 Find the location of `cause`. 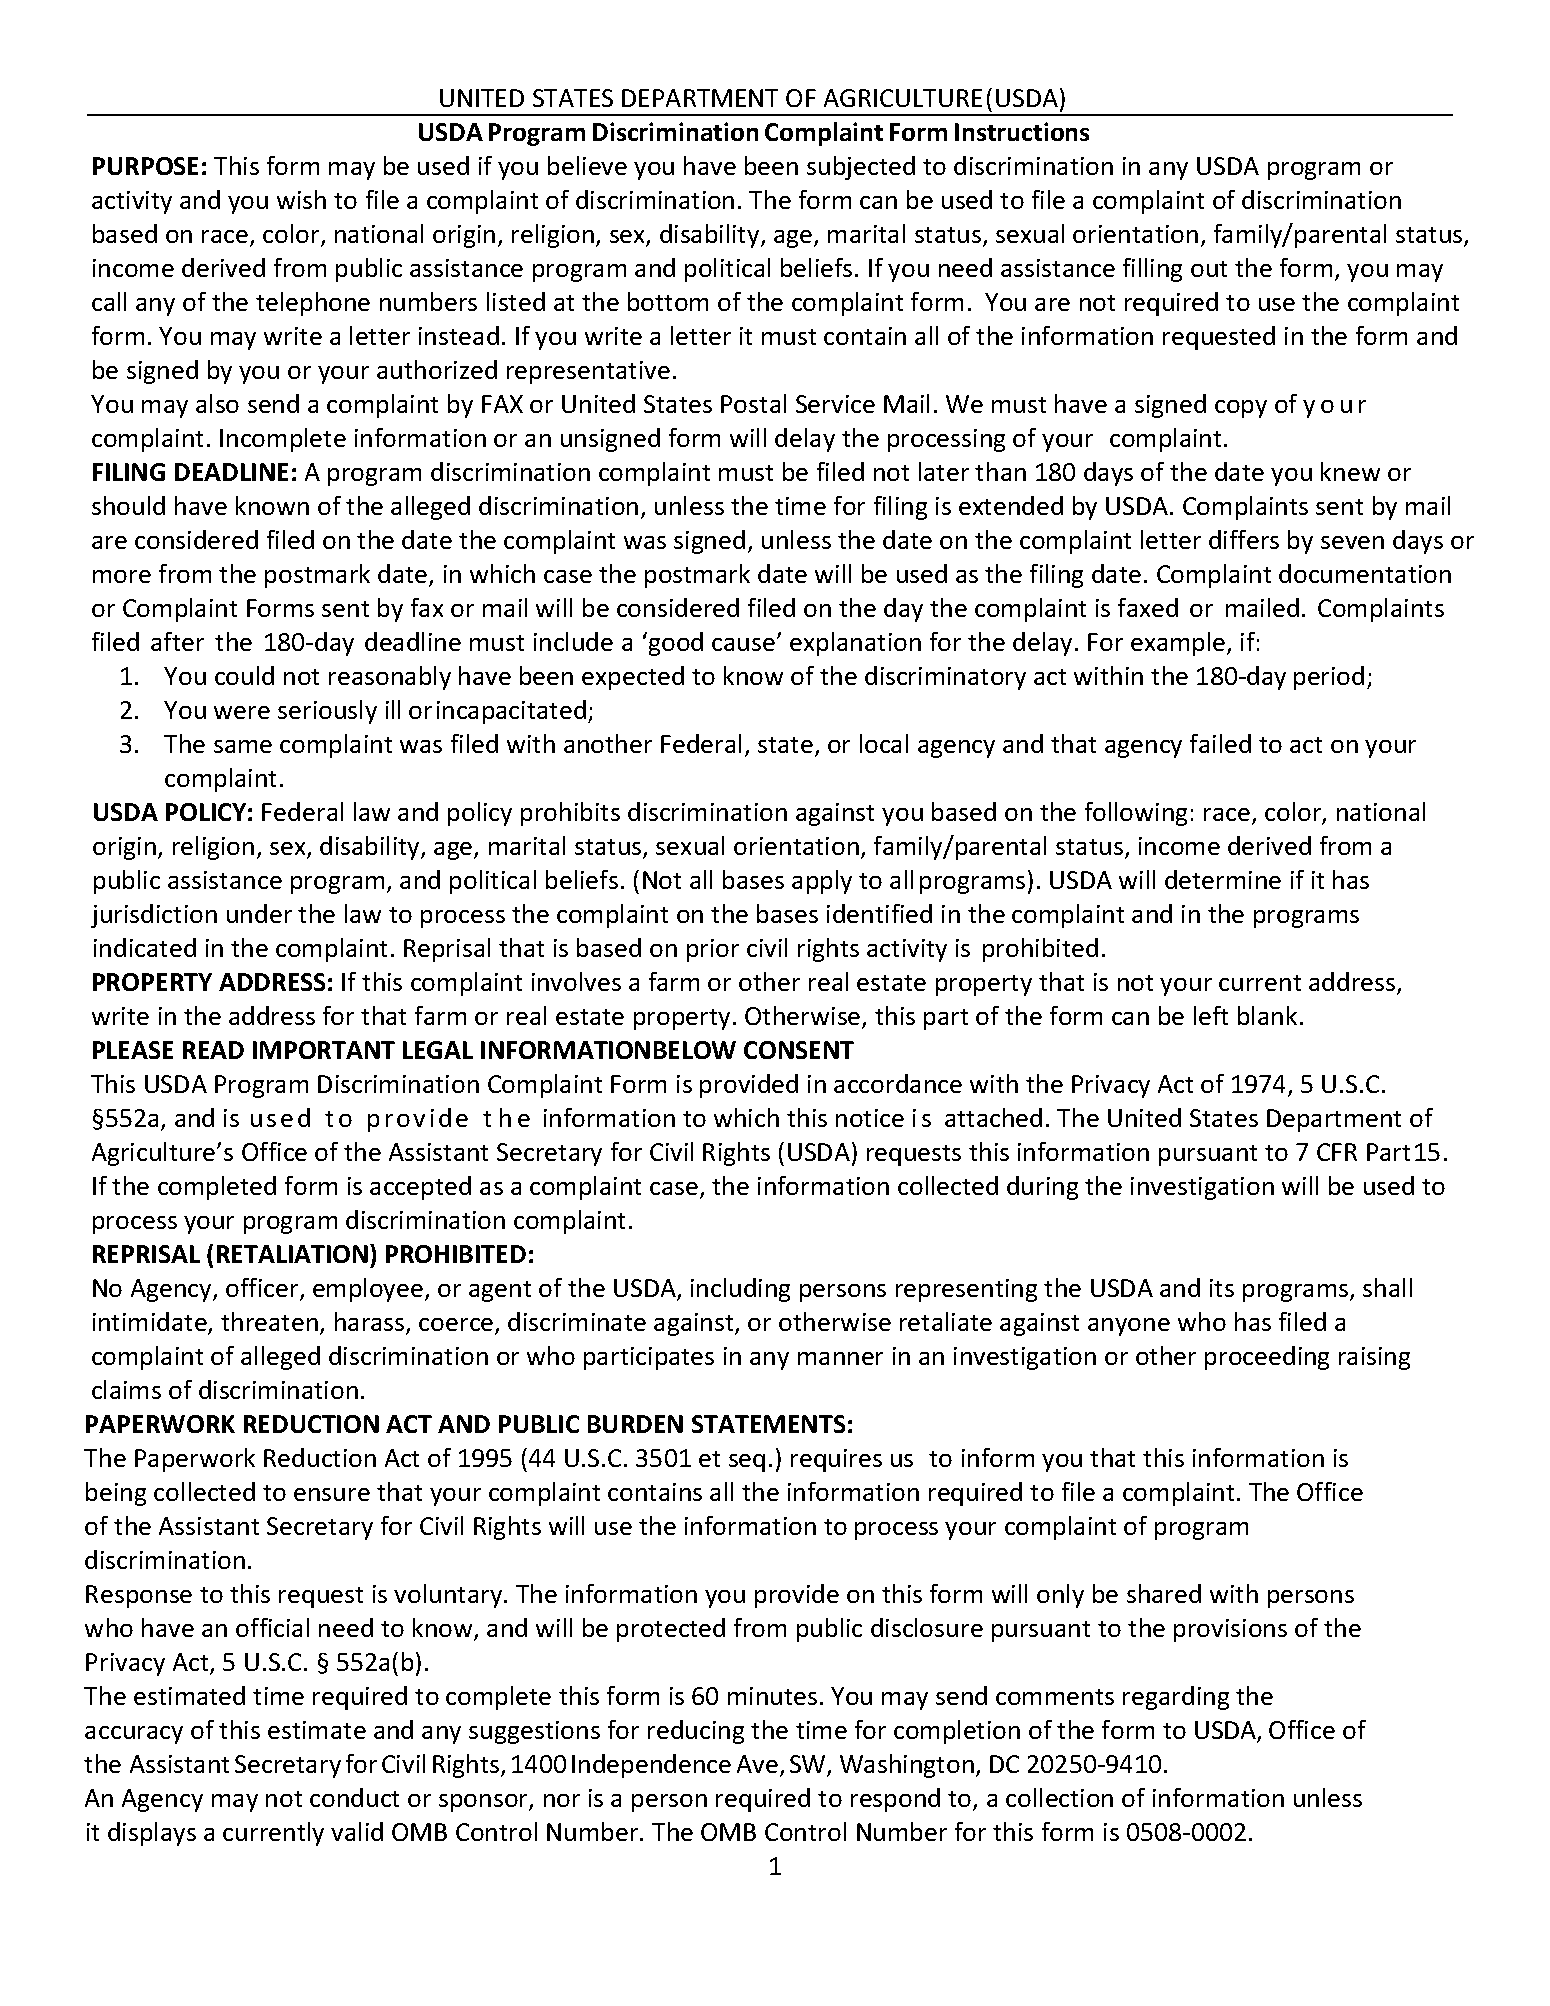

cause is located at coordinates (743, 644).
